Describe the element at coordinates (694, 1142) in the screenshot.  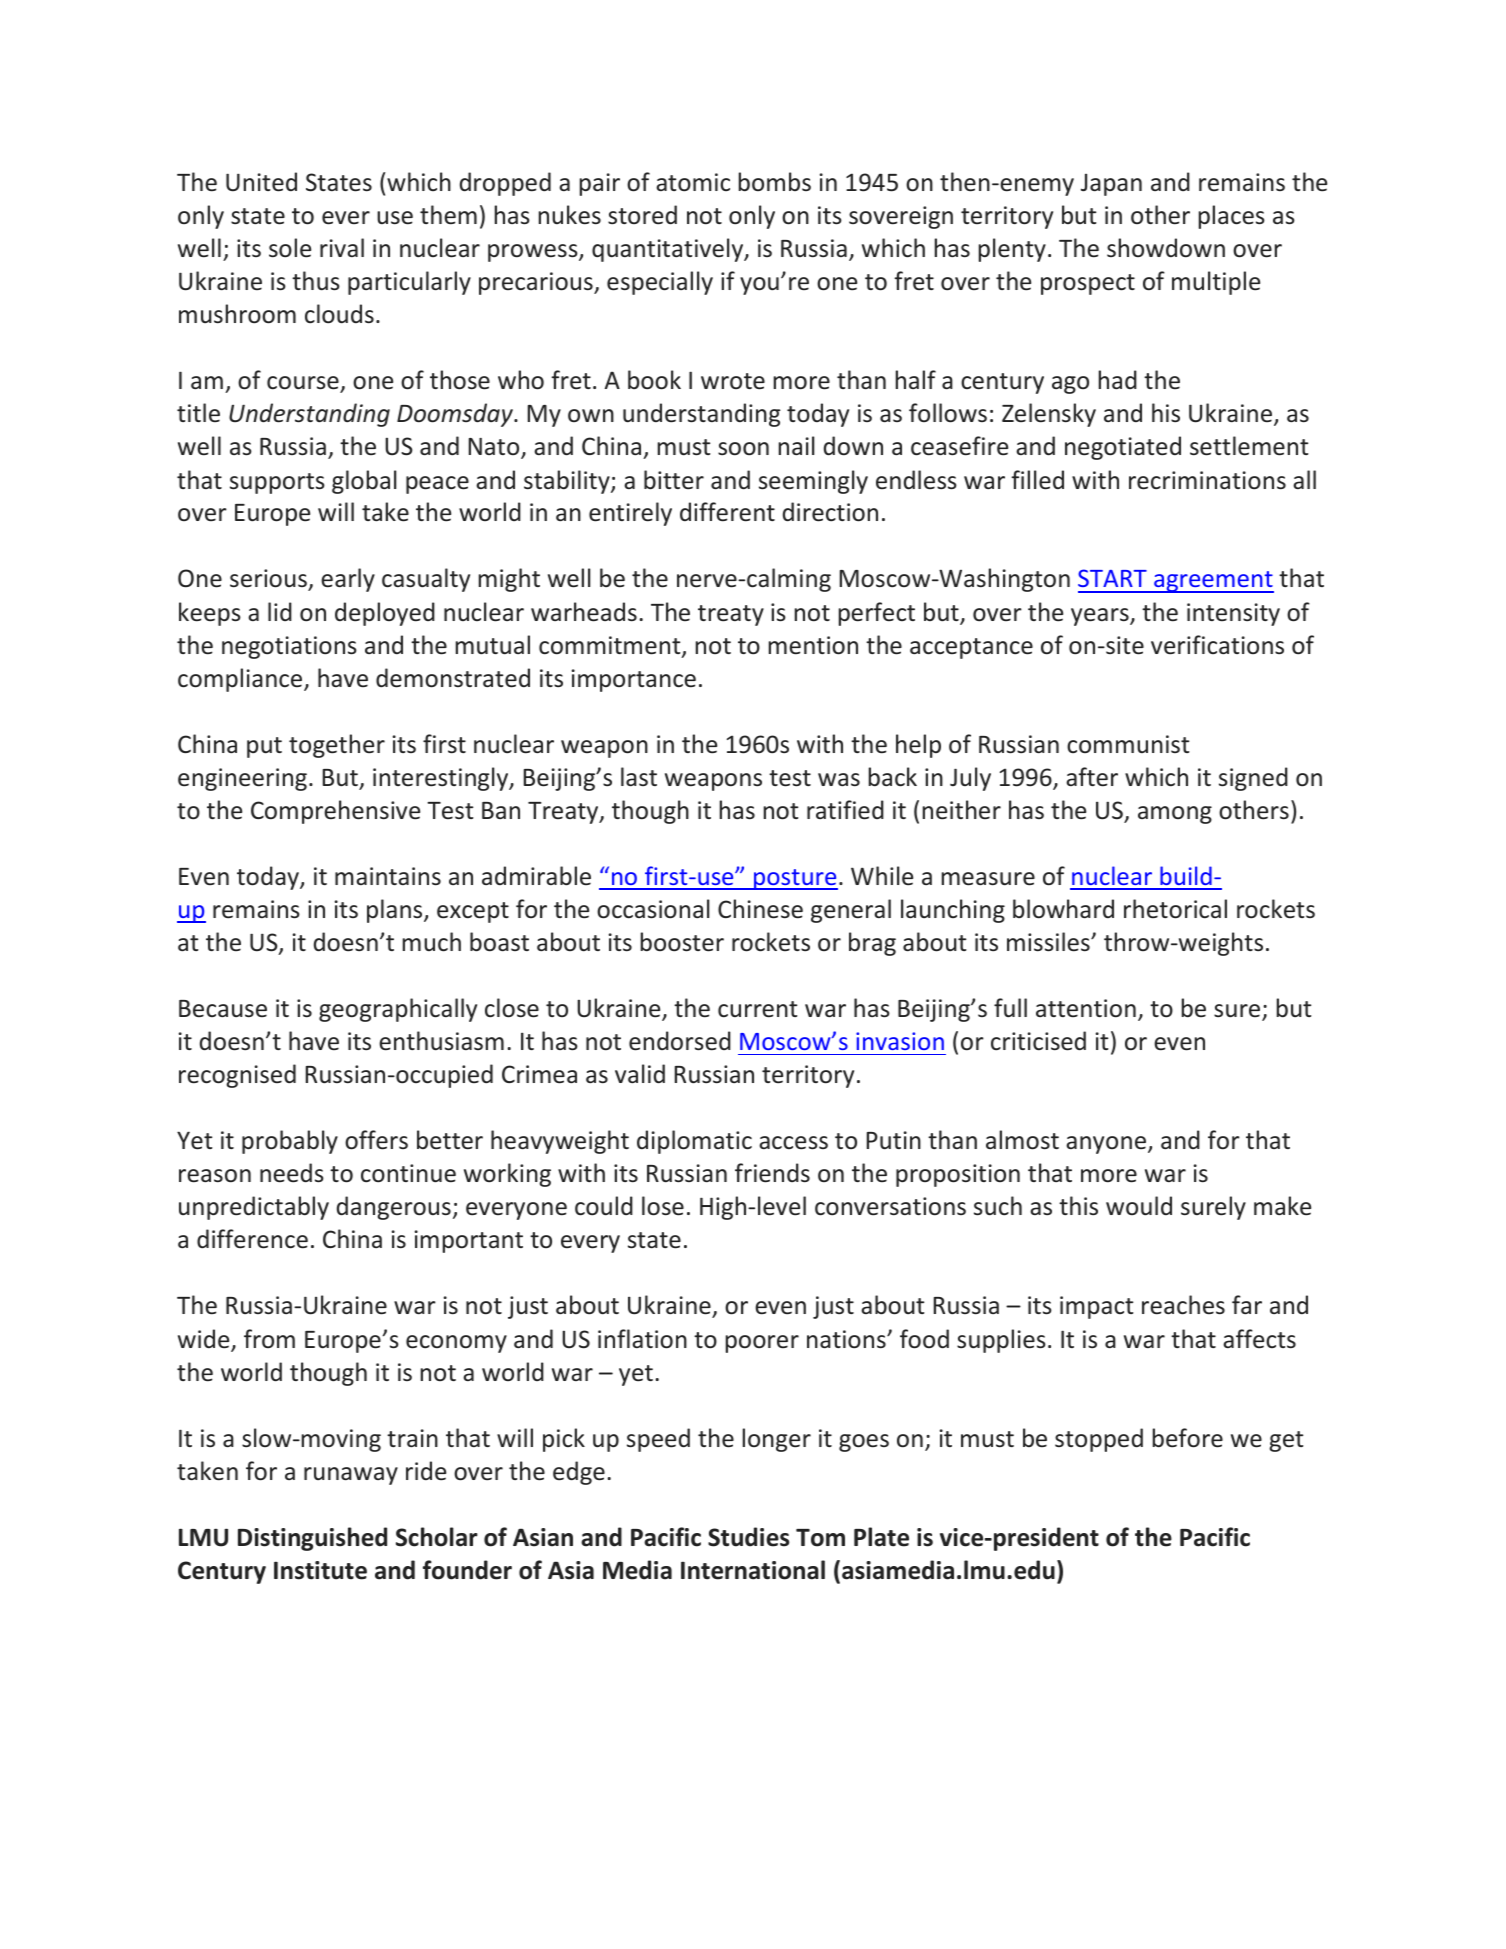
I see `diplomatic` at that location.
